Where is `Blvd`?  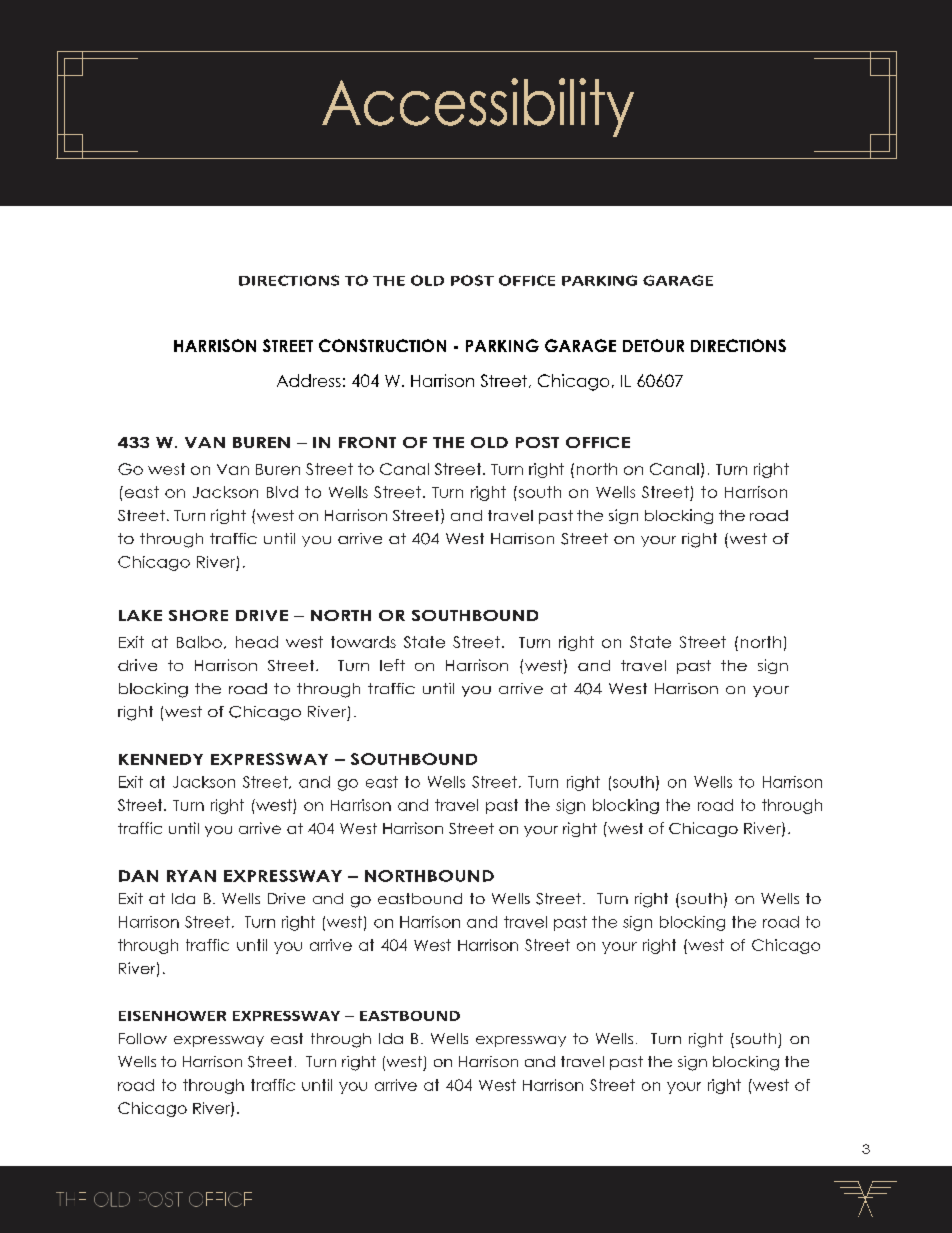 Blvd is located at coordinates (282, 492).
